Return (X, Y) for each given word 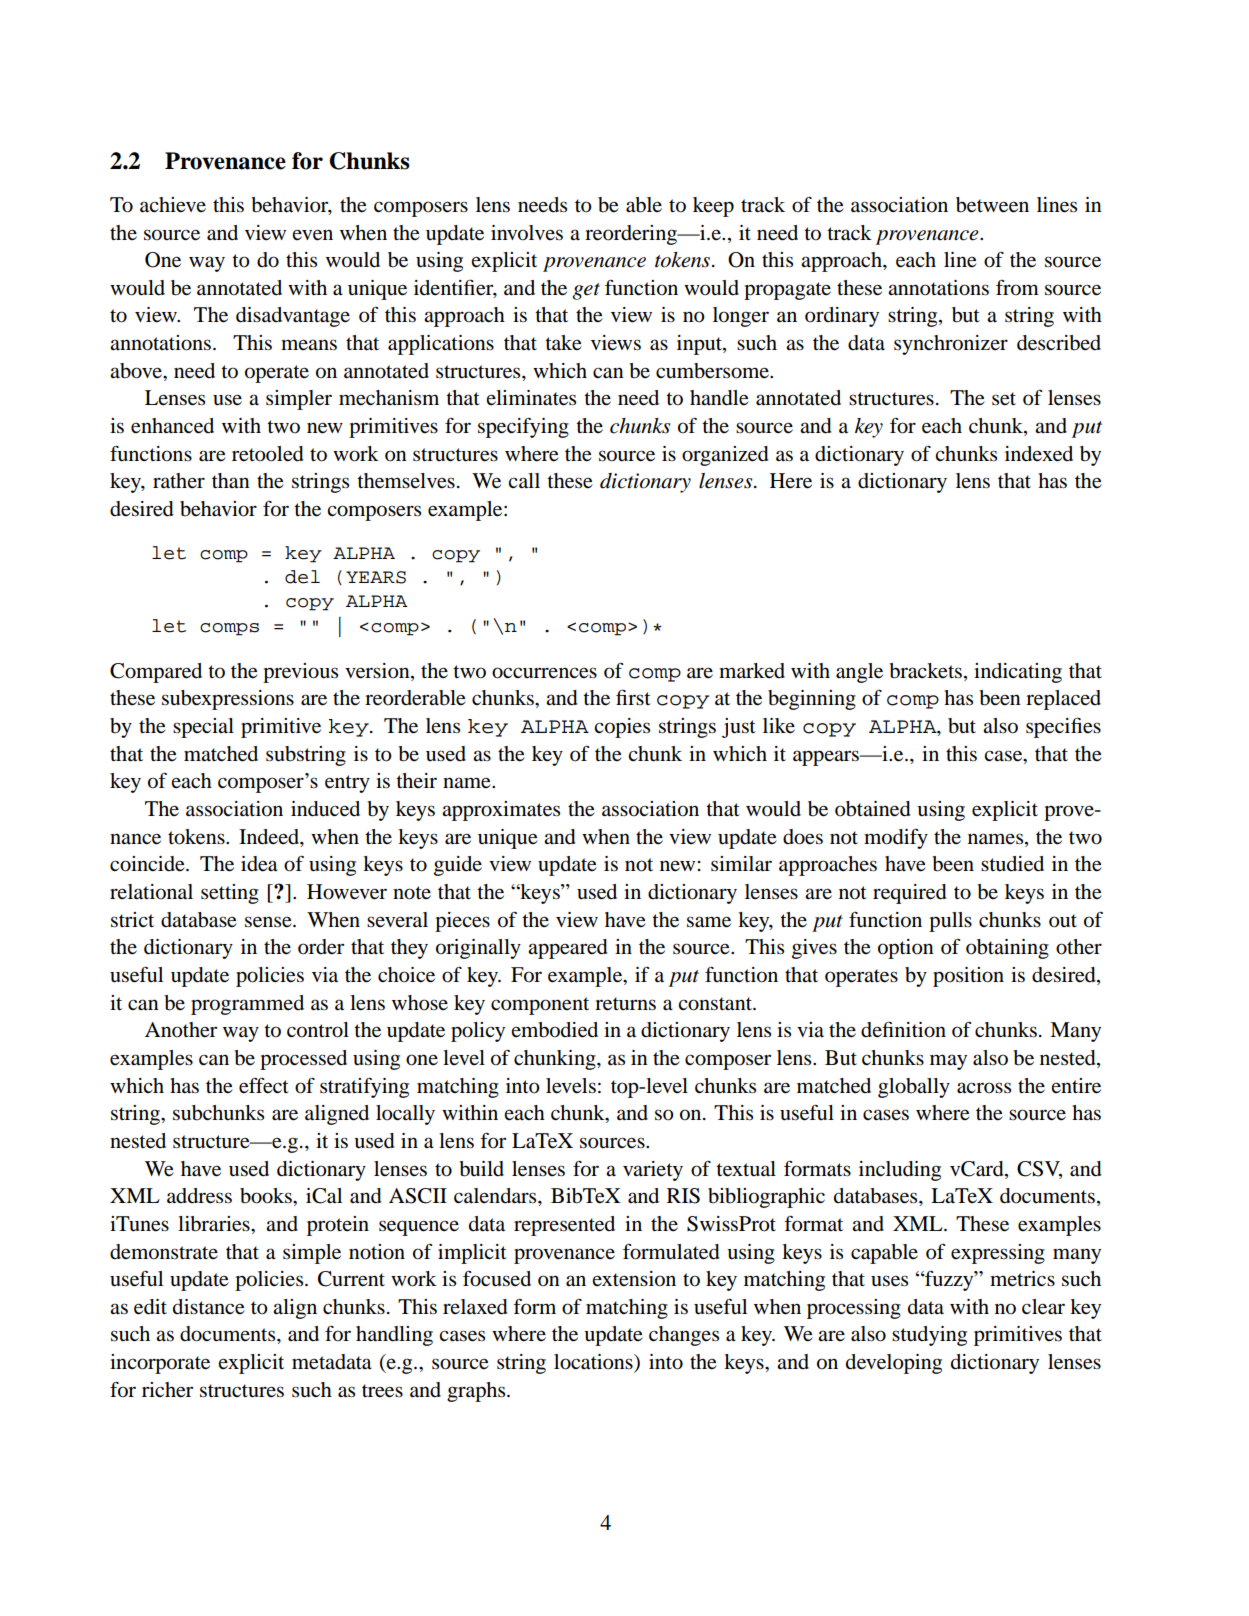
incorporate (160, 1364)
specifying (523, 427)
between (992, 205)
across (984, 1088)
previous (300, 673)
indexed (1039, 454)
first (633, 697)
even (312, 235)
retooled (268, 454)
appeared (568, 949)
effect (264, 1086)
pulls (950, 922)
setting (230, 894)
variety (653, 1171)
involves (527, 233)
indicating (1018, 673)
